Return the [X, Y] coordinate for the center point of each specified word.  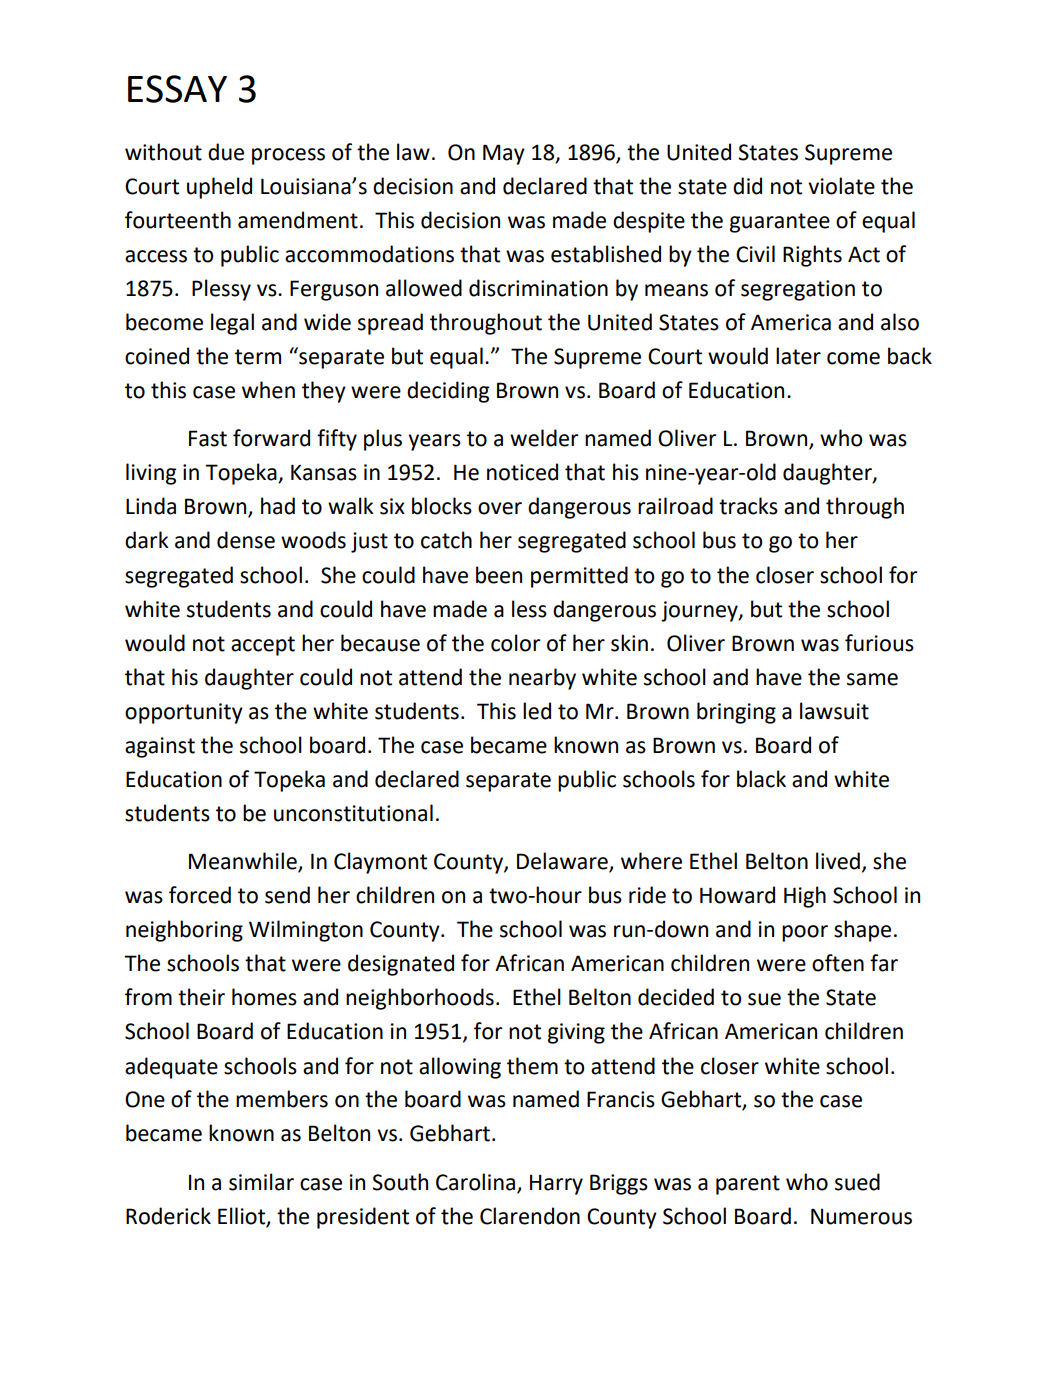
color [515, 643]
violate [841, 186]
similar [261, 1182]
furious [879, 643]
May [504, 154]
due [226, 152]
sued [857, 1182]
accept [263, 646]
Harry [556, 1185]
